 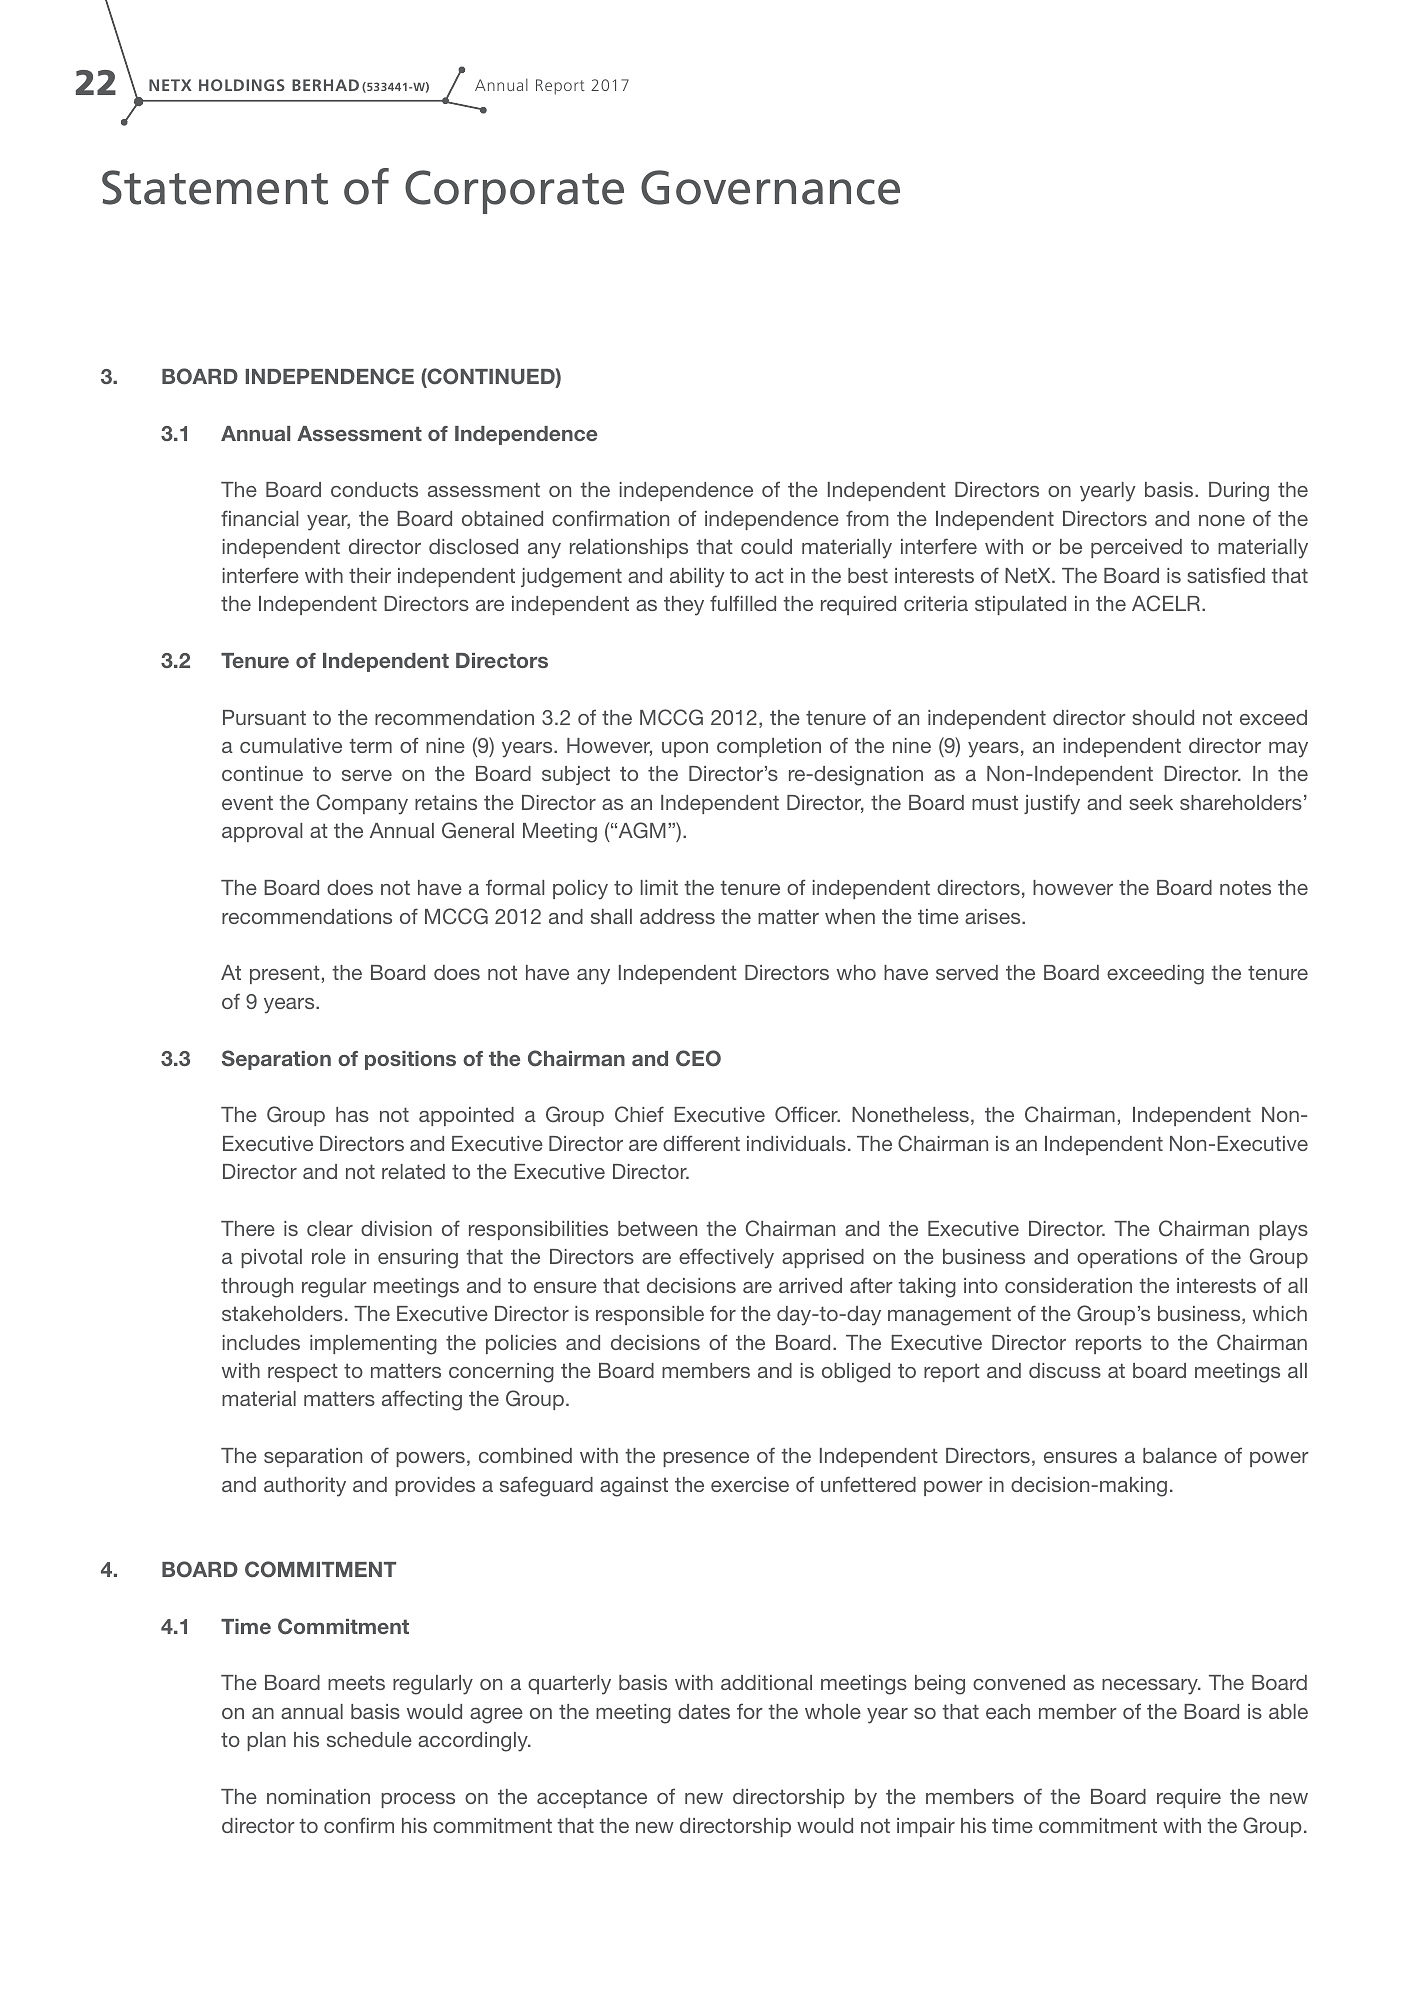 I want to click on HOLDINGS, so click(x=242, y=85).
